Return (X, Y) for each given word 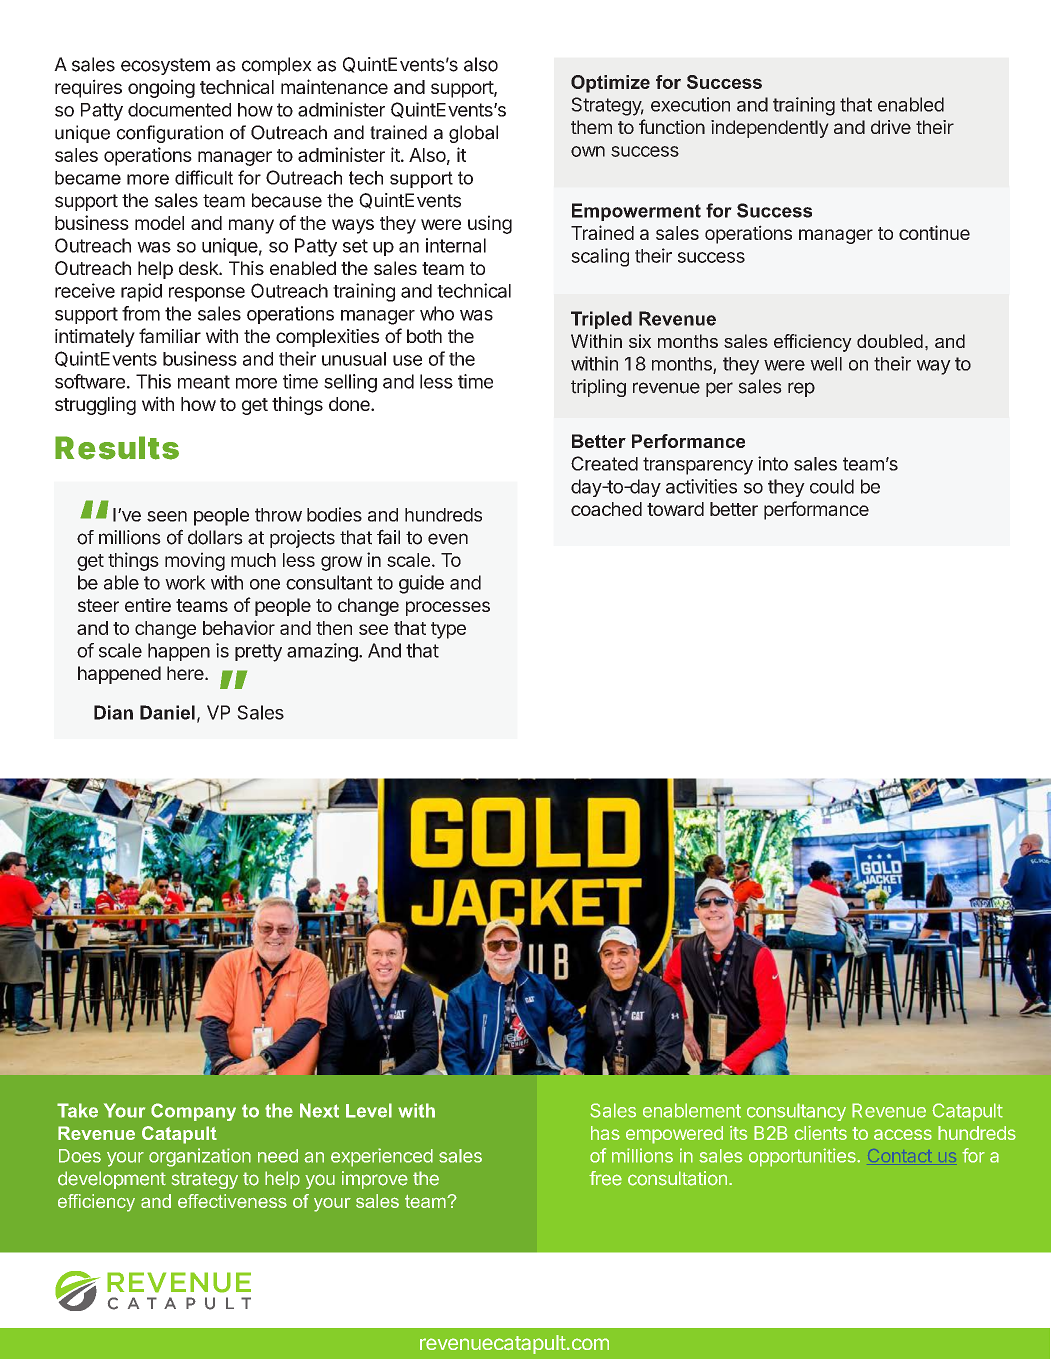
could (832, 486)
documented (179, 110)
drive (891, 127)
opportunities (803, 1157)
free (605, 1178)
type (448, 630)
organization (200, 1157)
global (473, 134)
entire (148, 605)
